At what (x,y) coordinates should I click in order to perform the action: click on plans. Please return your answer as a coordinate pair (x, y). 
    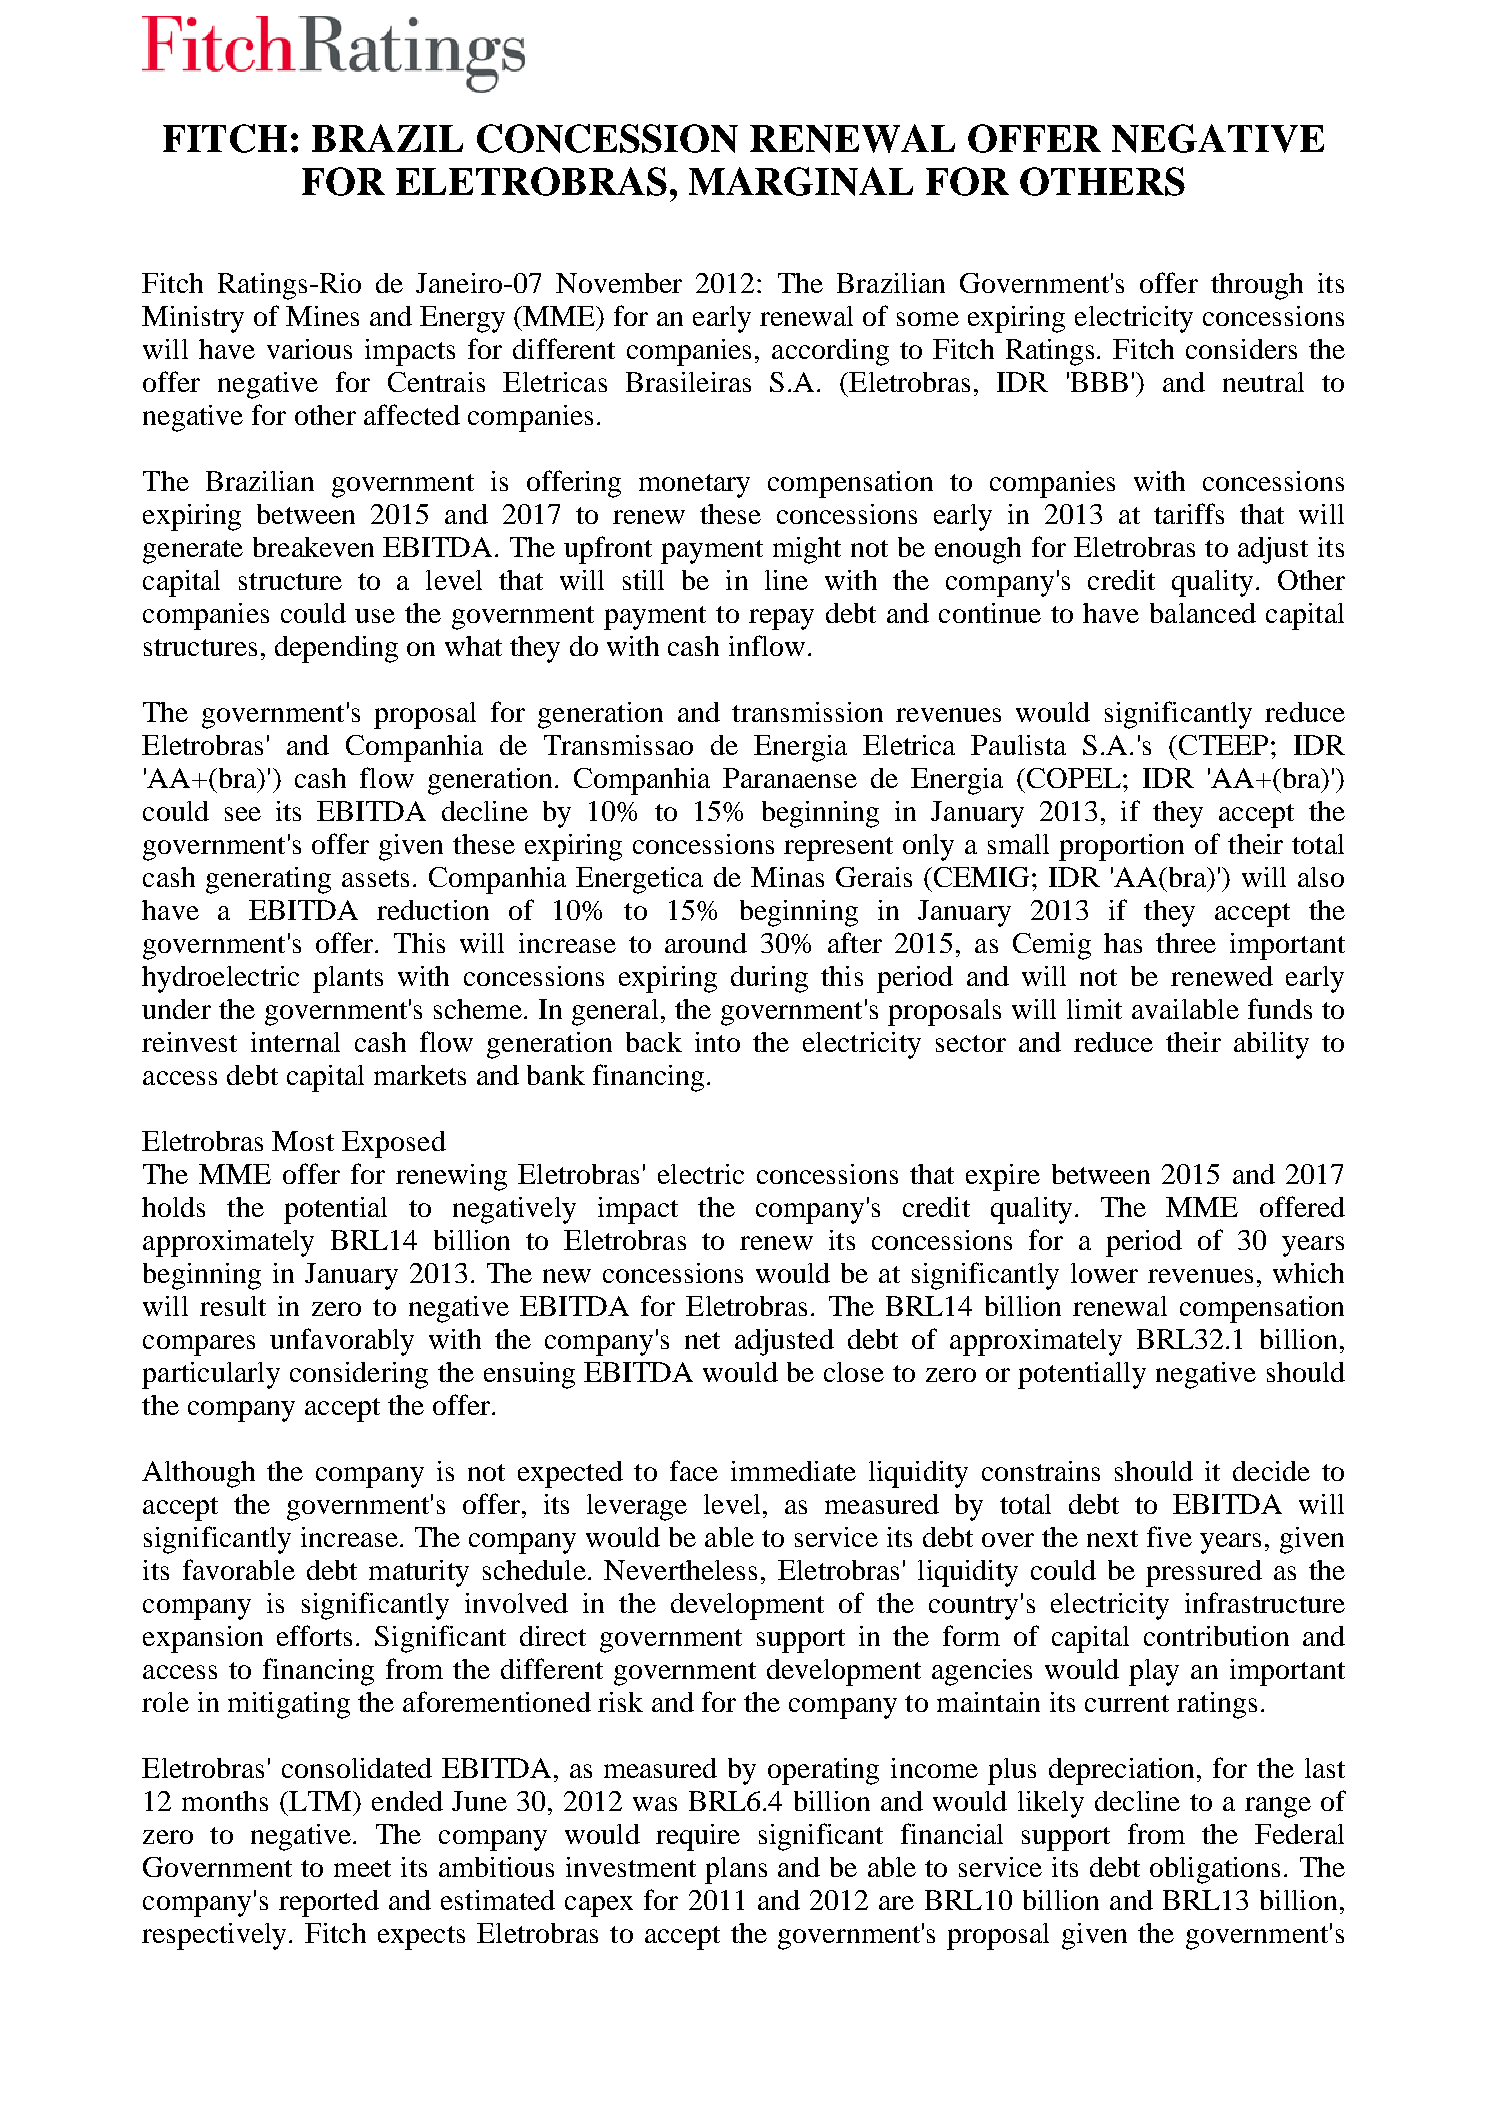
    Looking at the image, I should click on (736, 1870).
